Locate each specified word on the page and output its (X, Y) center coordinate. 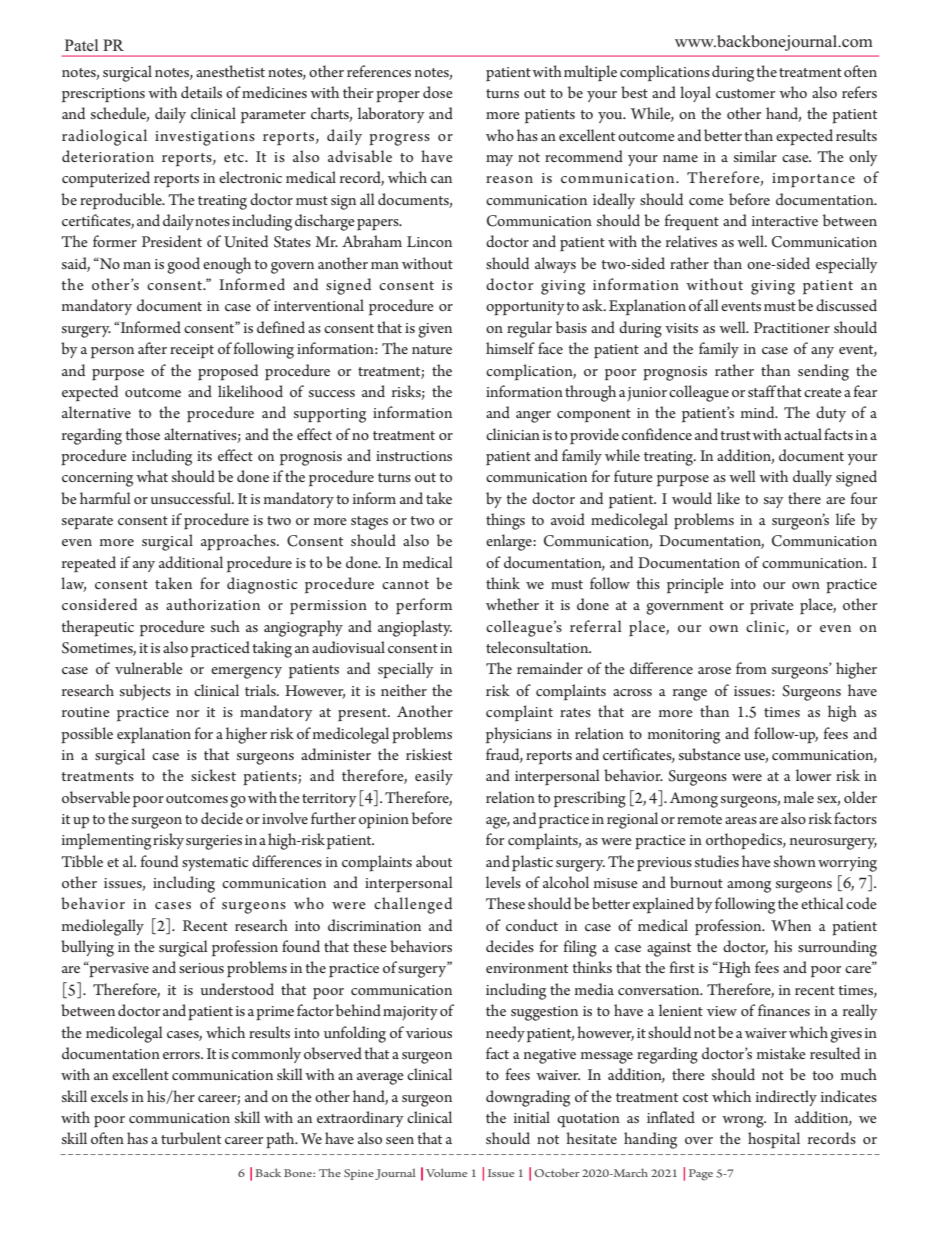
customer (745, 93)
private (772, 607)
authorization (213, 604)
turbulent (191, 1138)
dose (438, 92)
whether (512, 604)
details (201, 92)
